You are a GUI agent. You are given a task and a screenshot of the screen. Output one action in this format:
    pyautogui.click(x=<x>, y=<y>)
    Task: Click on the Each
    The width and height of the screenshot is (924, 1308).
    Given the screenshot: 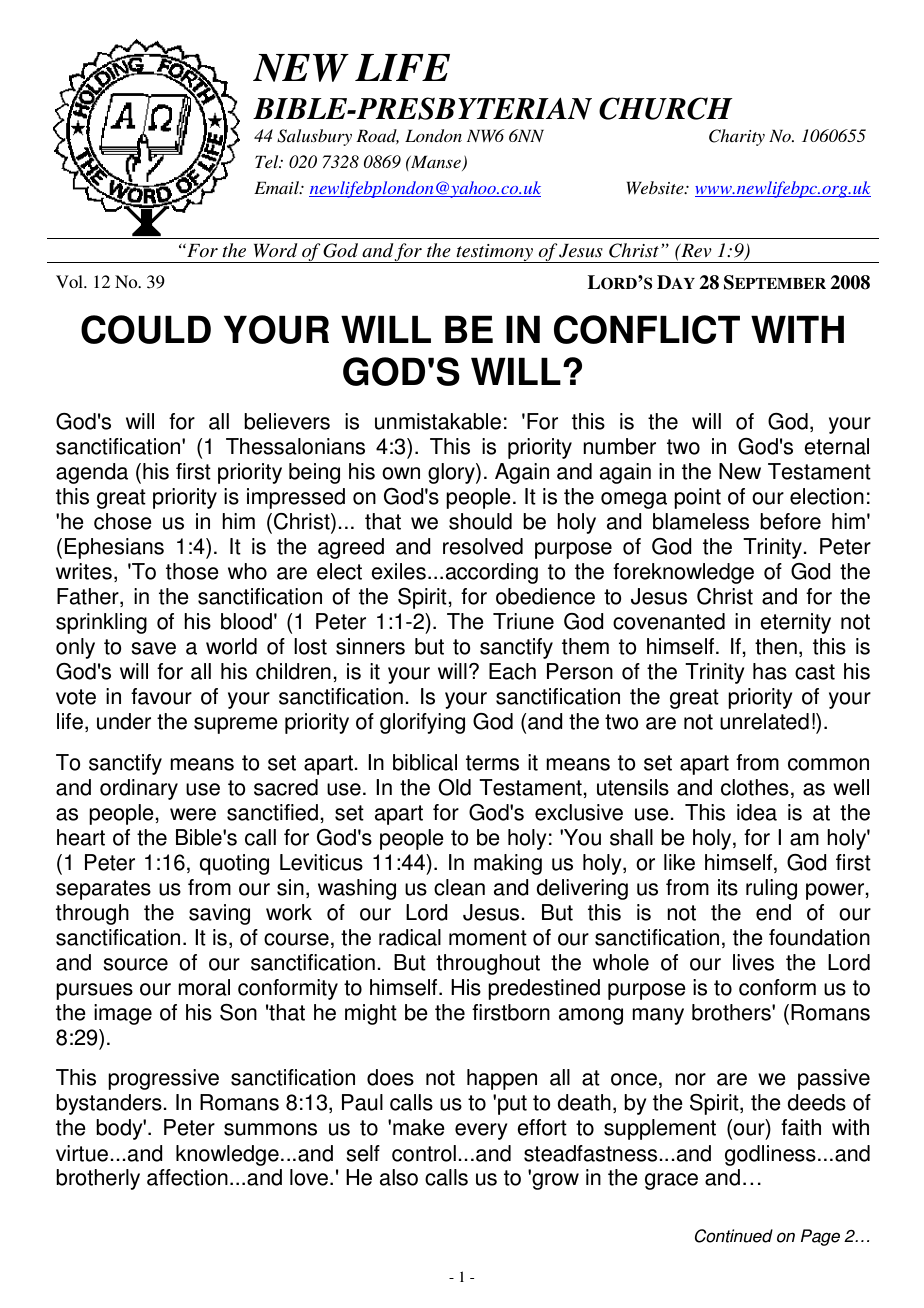 What is the action you would take?
    pyautogui.click(x=512, y=671)
